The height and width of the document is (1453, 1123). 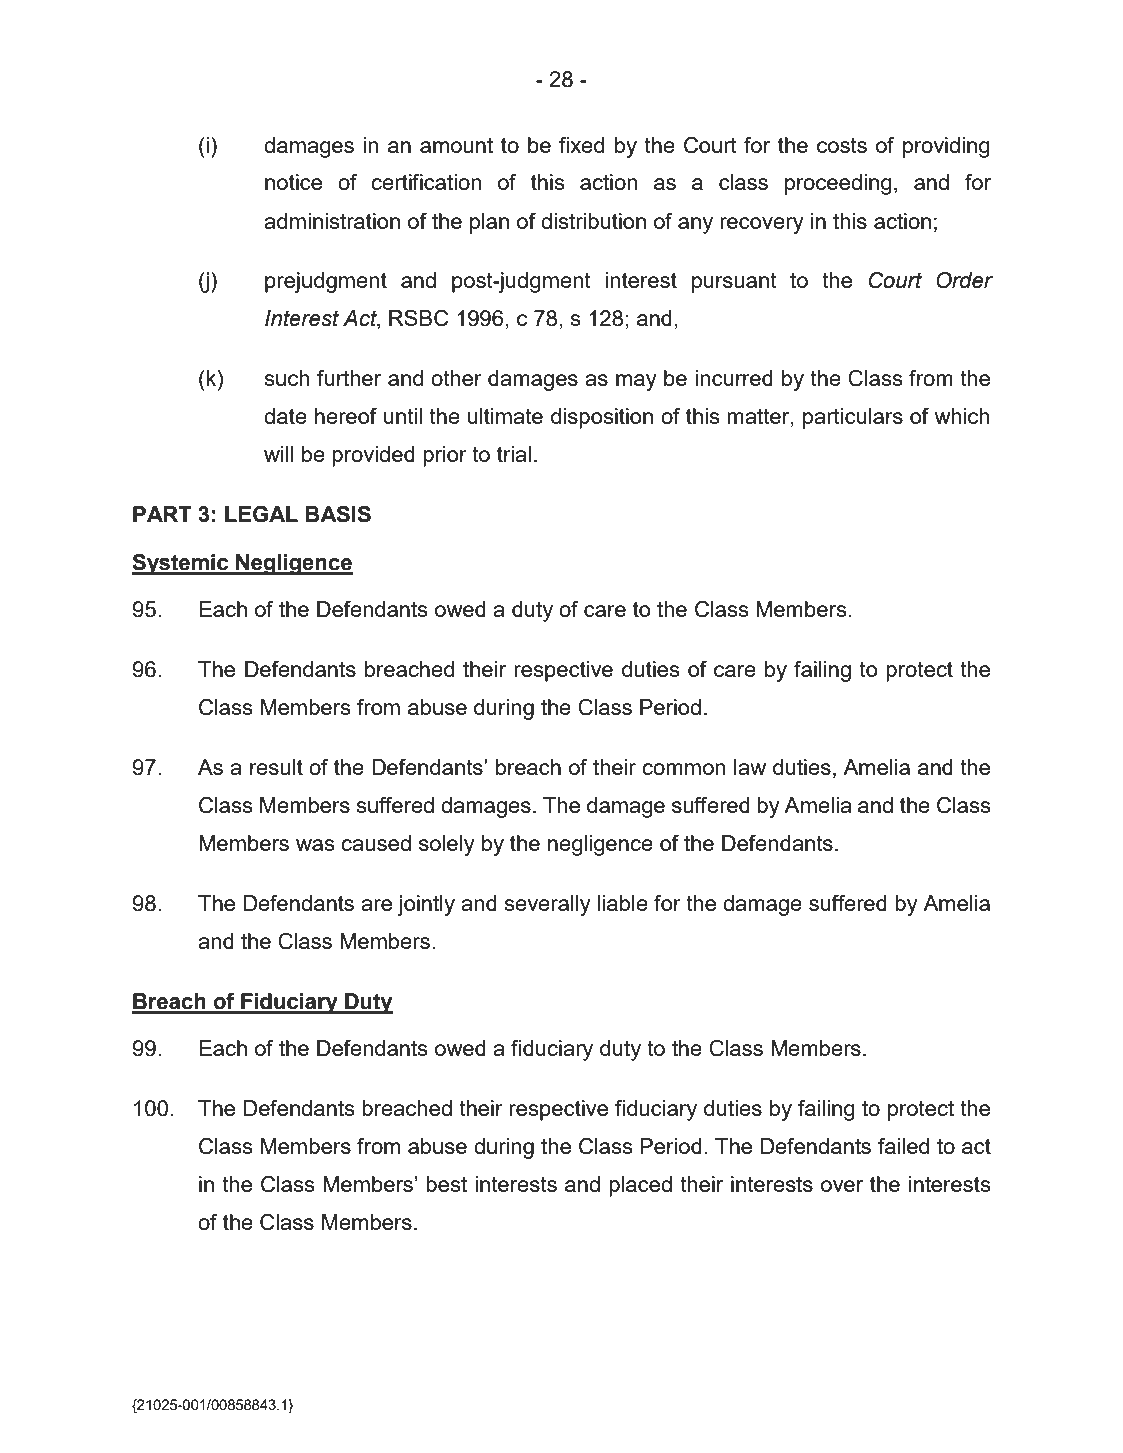 What do you see at coordinates (684, 769) in the document?
I see `common` at bounding box center [684, 769].
